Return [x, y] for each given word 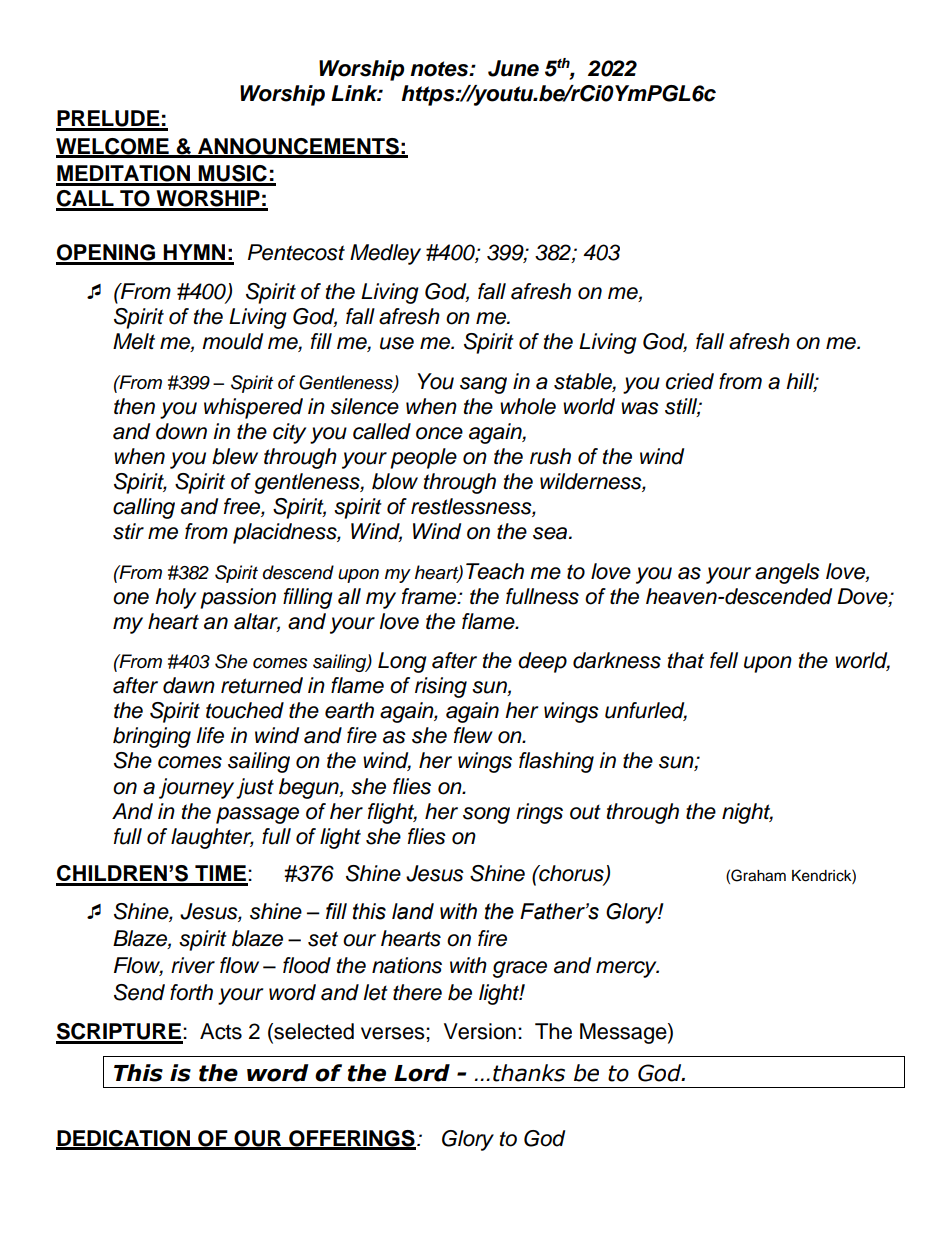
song [486, 815]
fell [724, 660]
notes [440, 69]
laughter [212, 838]
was [640, 408]
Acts [221, 1031]
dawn [189, 685]
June [513, 68]
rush [550, 456]
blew [235, 456]
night [747, 813]
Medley [385, 254]
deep [542, 662]
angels [787, 573]
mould [232, 341]
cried [690, 381]
